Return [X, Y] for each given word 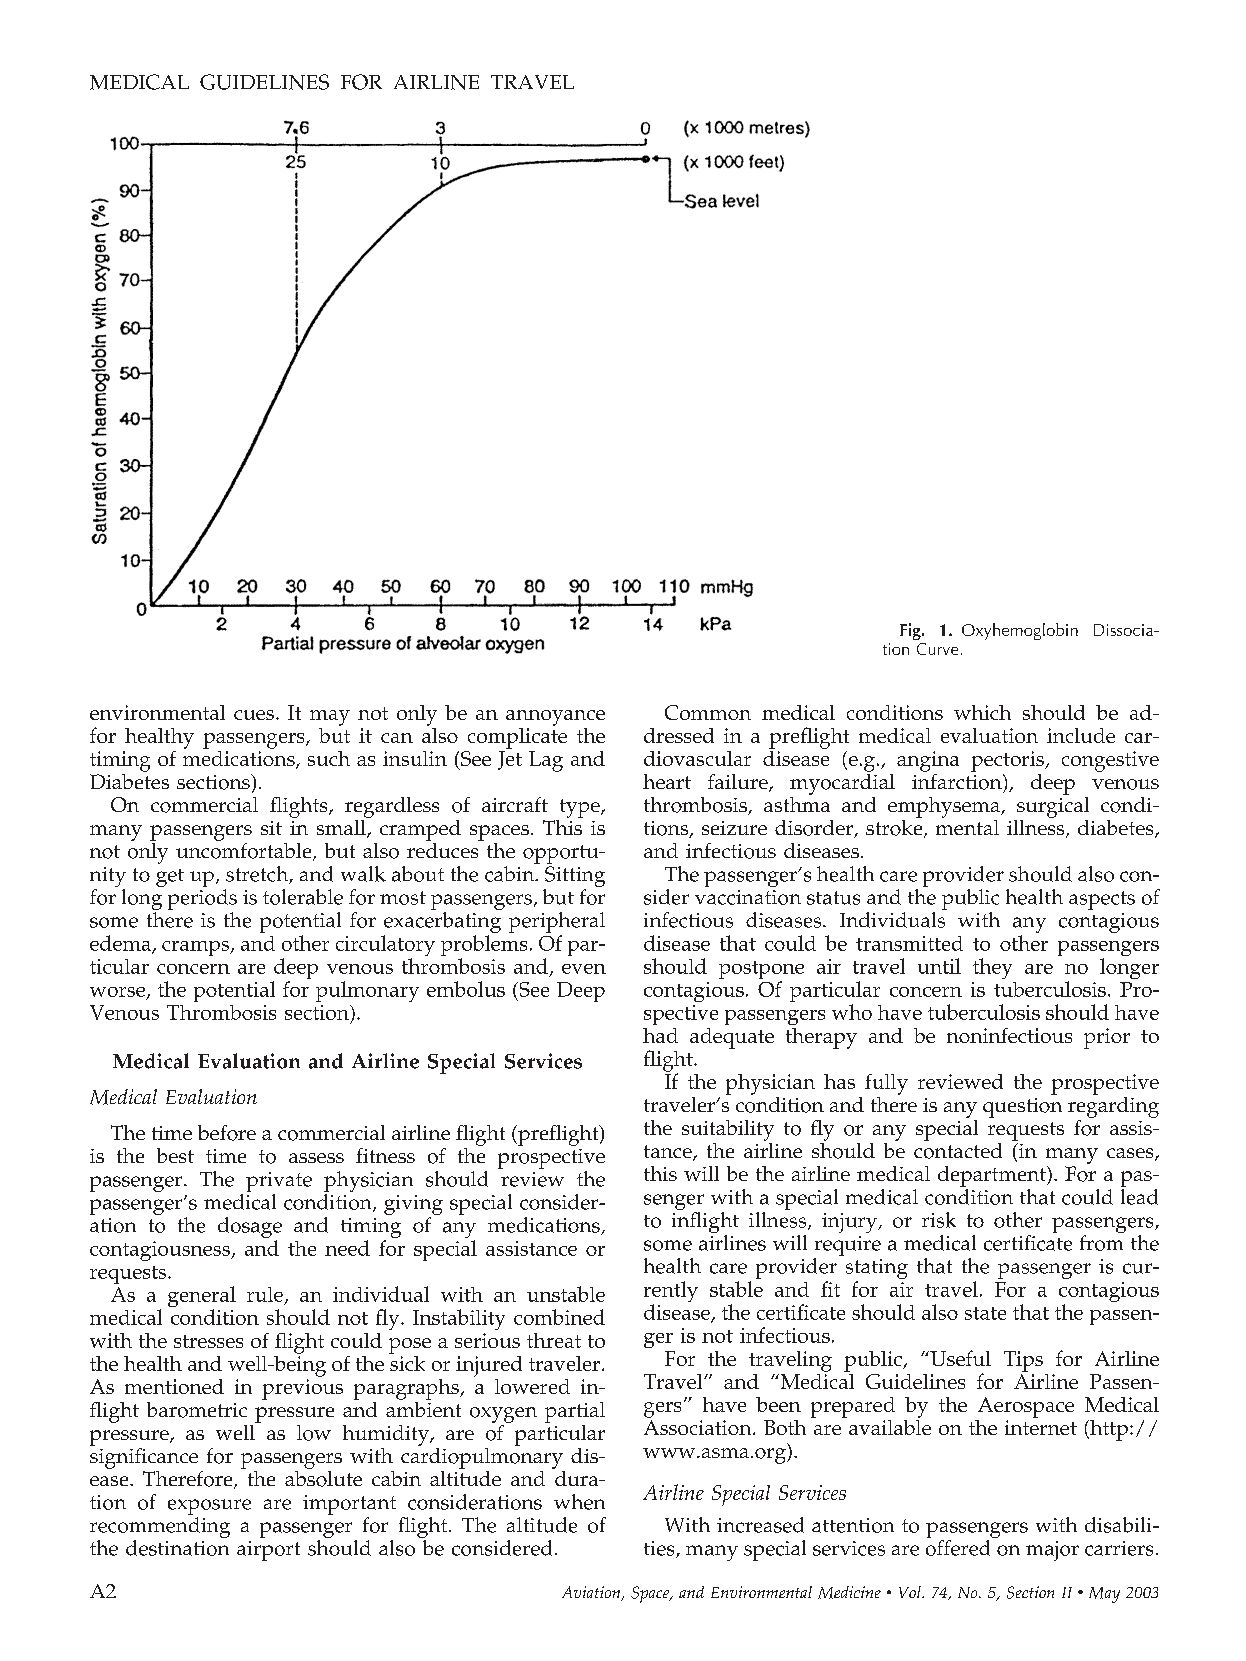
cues [254, 715]
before [227, 1133]
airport [268, 1551]
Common [708, 712]
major [1052, 1551]
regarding [1113, 1106]
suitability [728, 1130]
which [982, 712]
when [579, 1502]
